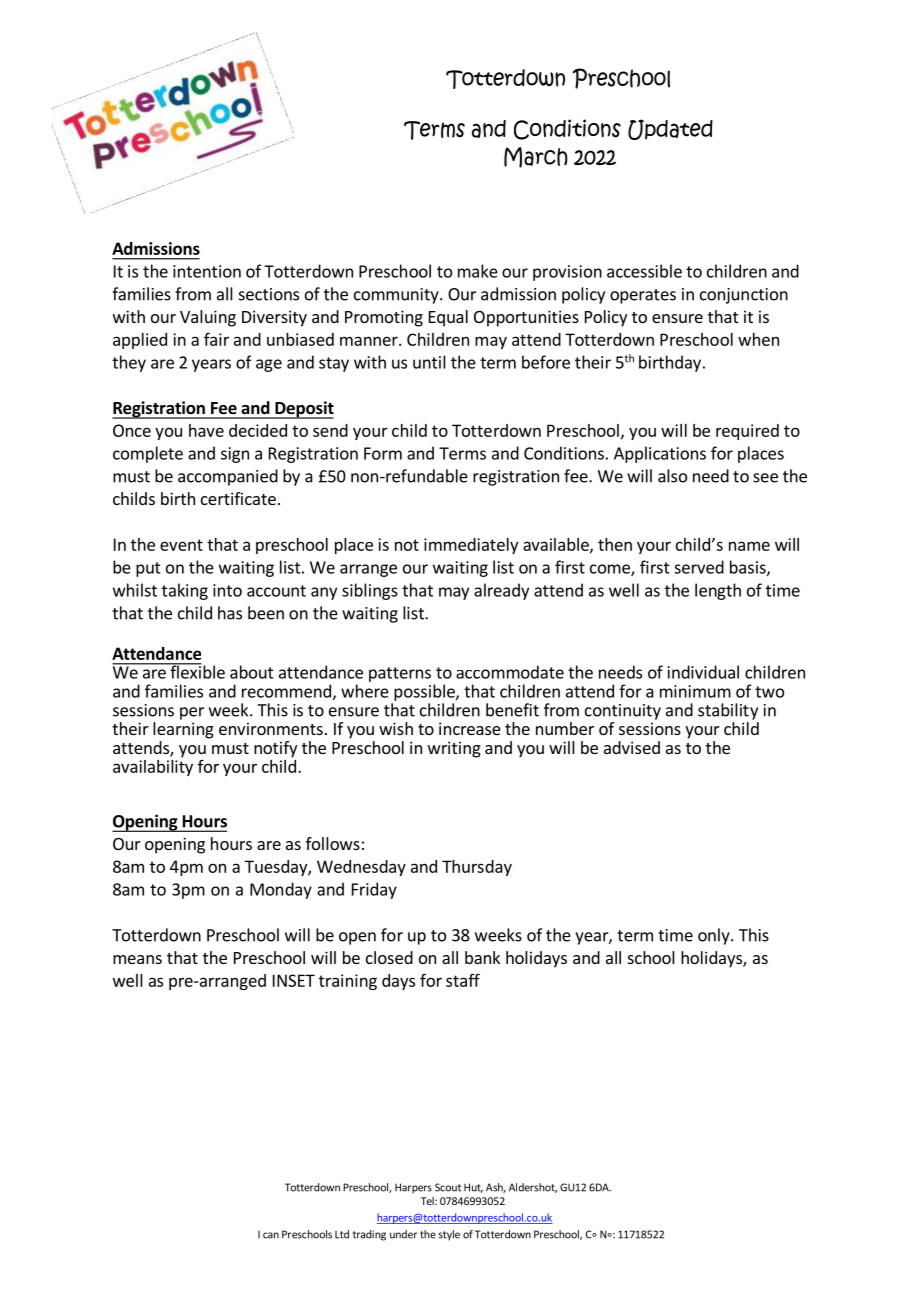 The image size is (924, 1308). Describe the element at coordinates (715, 936) in the screenshot. I see `only` at that location.
